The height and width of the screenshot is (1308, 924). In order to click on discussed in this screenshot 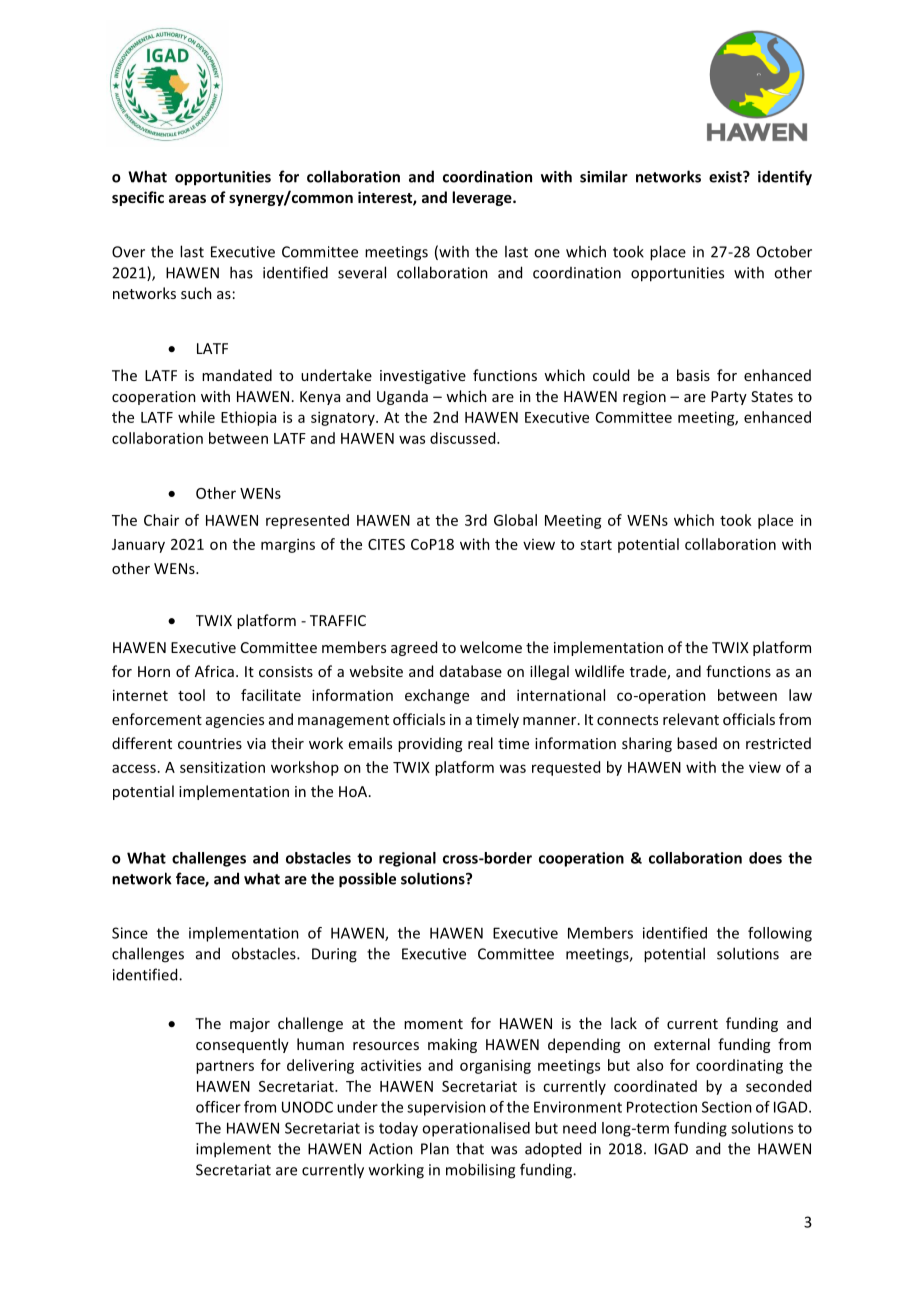, I will do `click(464, 438)`.
